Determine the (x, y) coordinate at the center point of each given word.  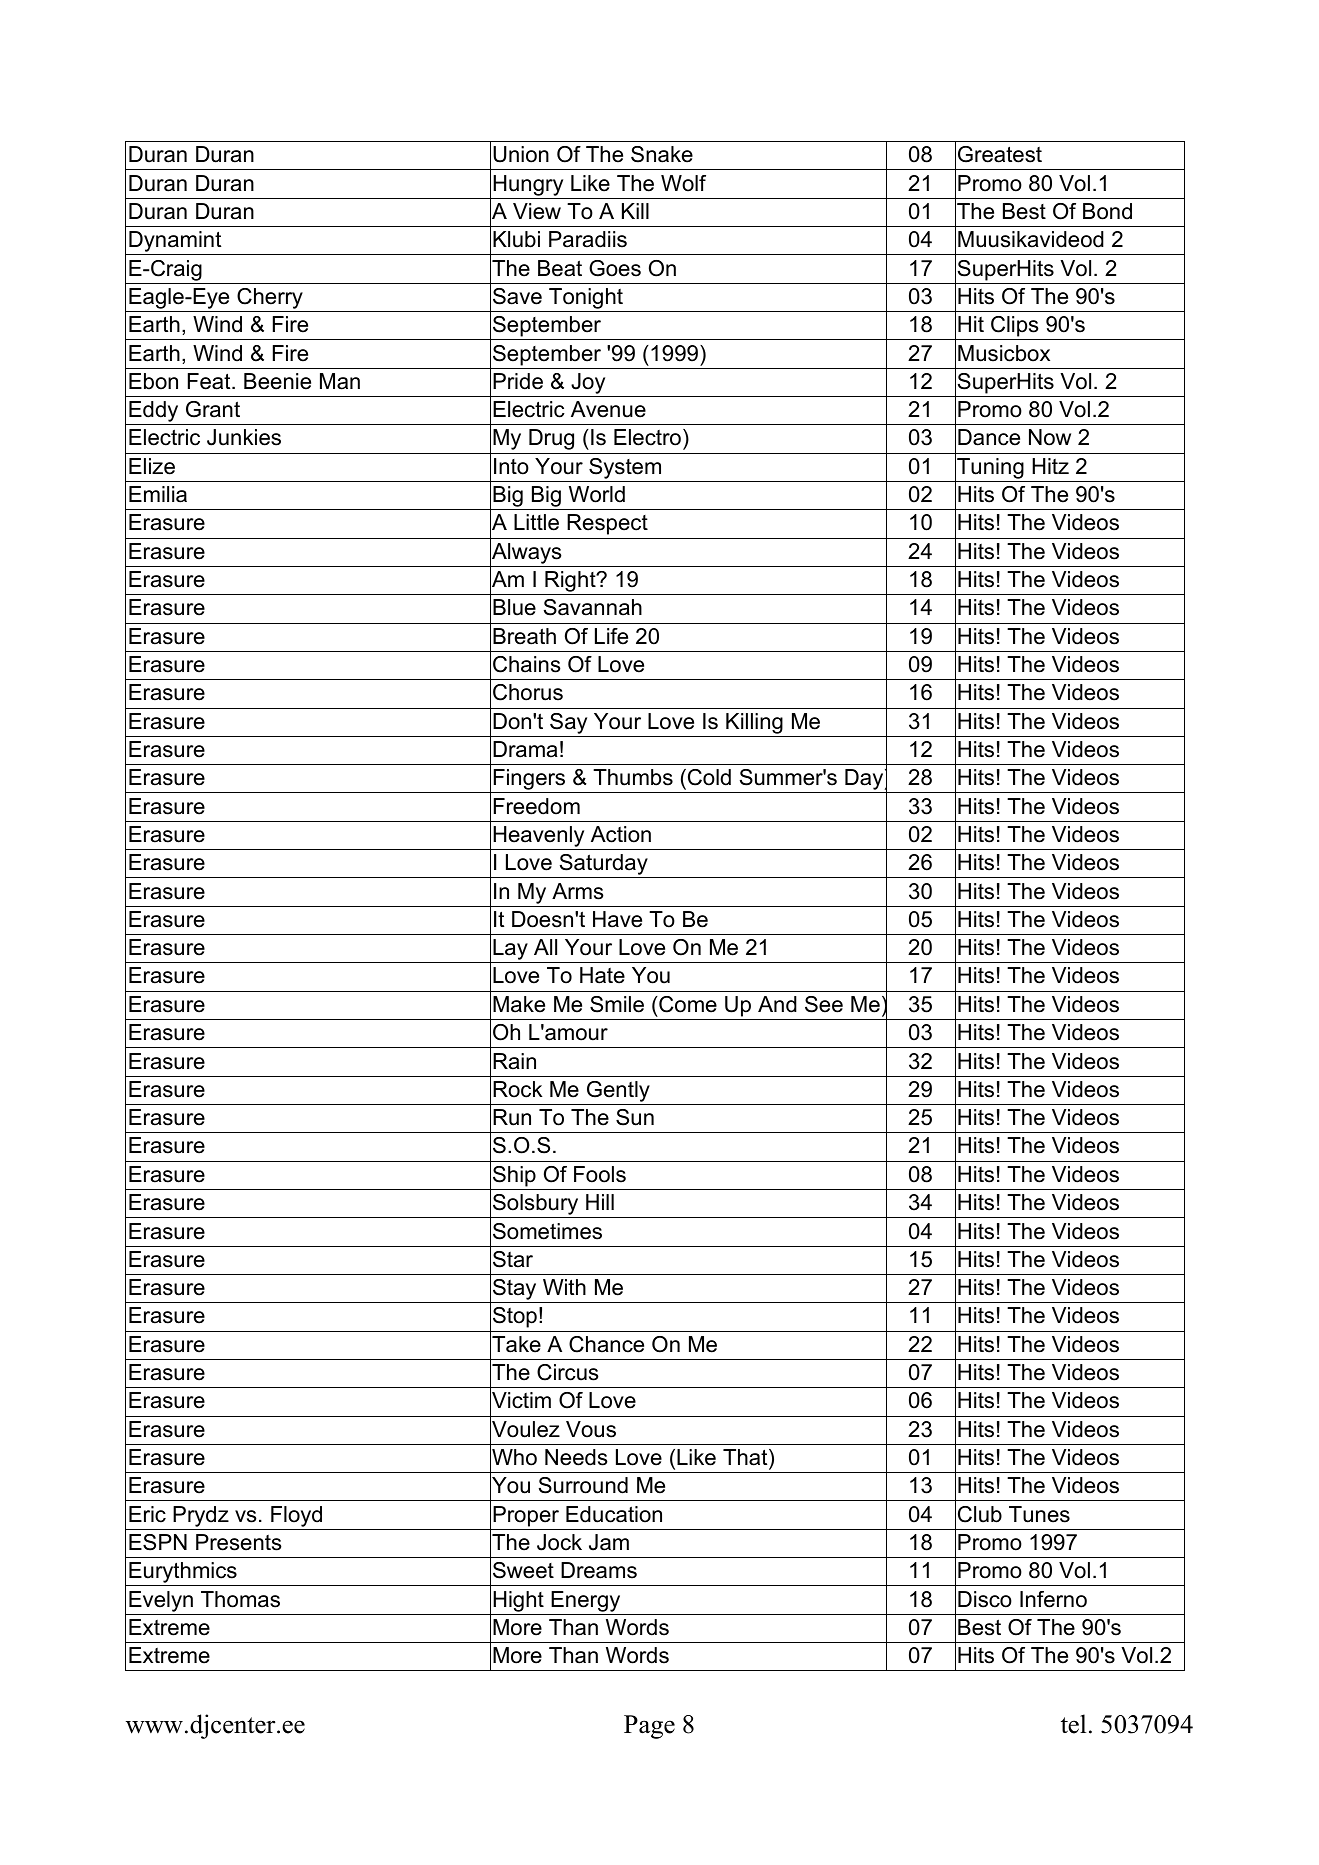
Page (649, 1727)
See (824, 1004)
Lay (510, 951)
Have (617, 919)
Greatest (1000, 154)
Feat (210, 381)
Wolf (683, 183)
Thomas (240, 1599)
